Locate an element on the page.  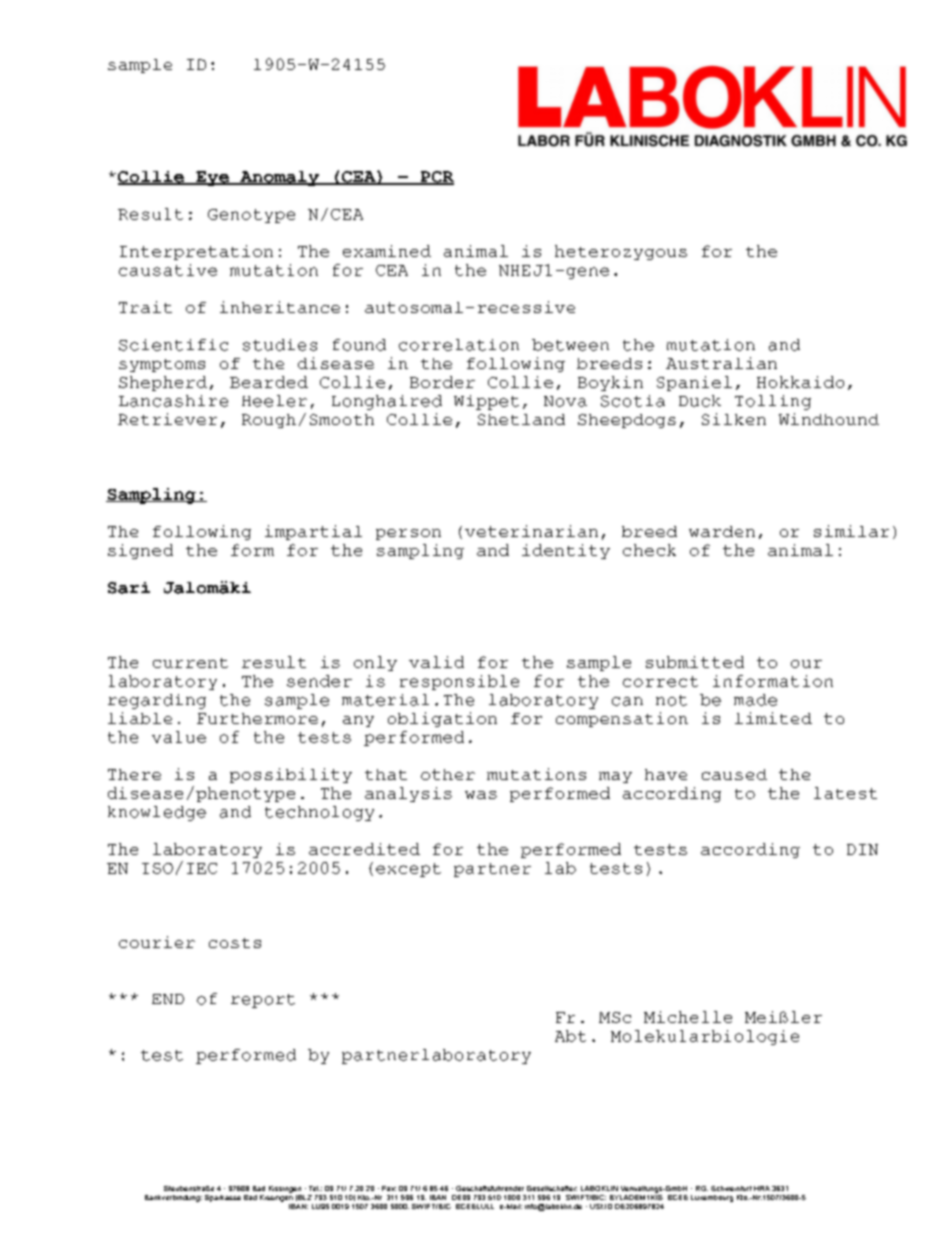
Genotype is located at coordinates (251, 216).
